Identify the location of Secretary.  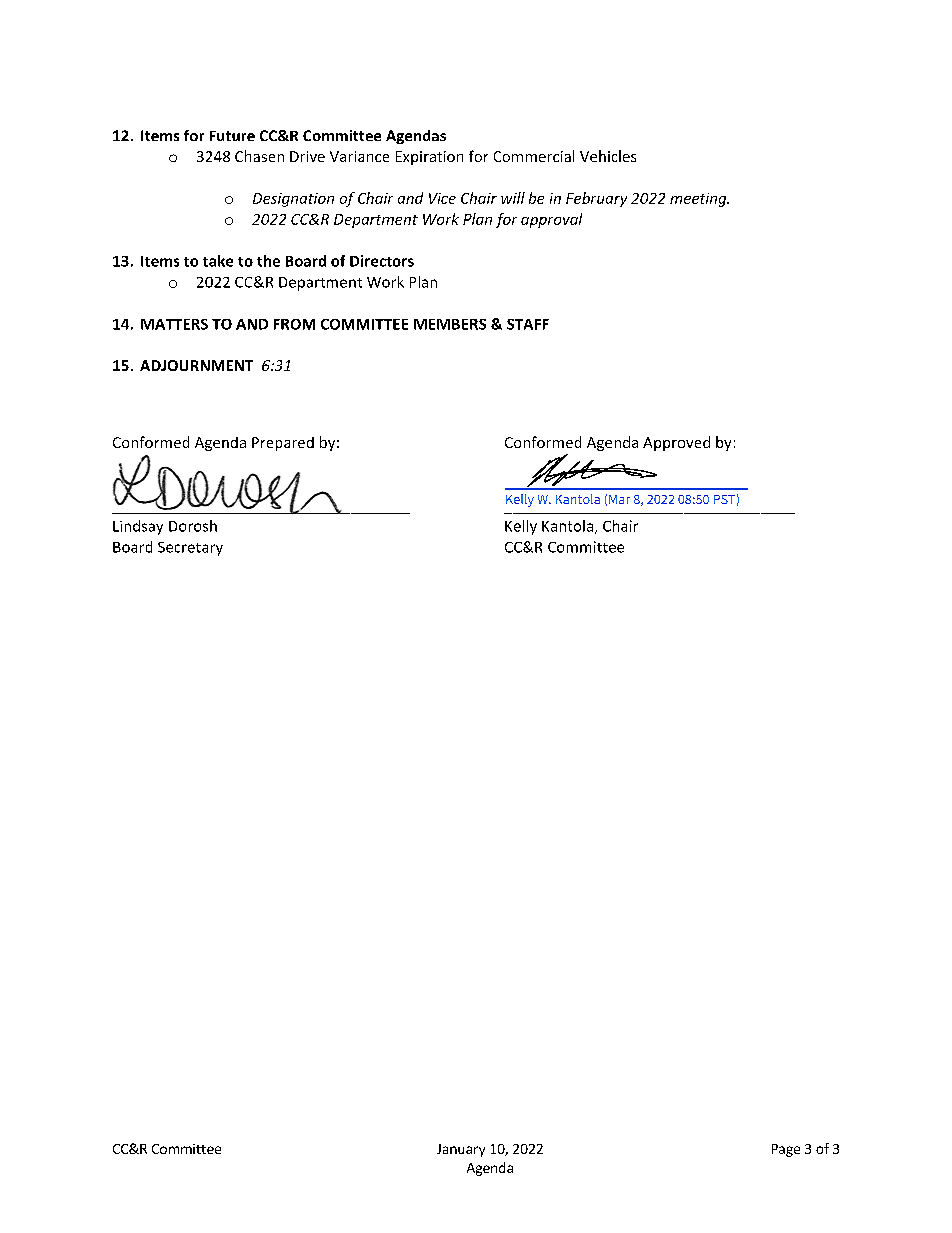
(190, 549).
